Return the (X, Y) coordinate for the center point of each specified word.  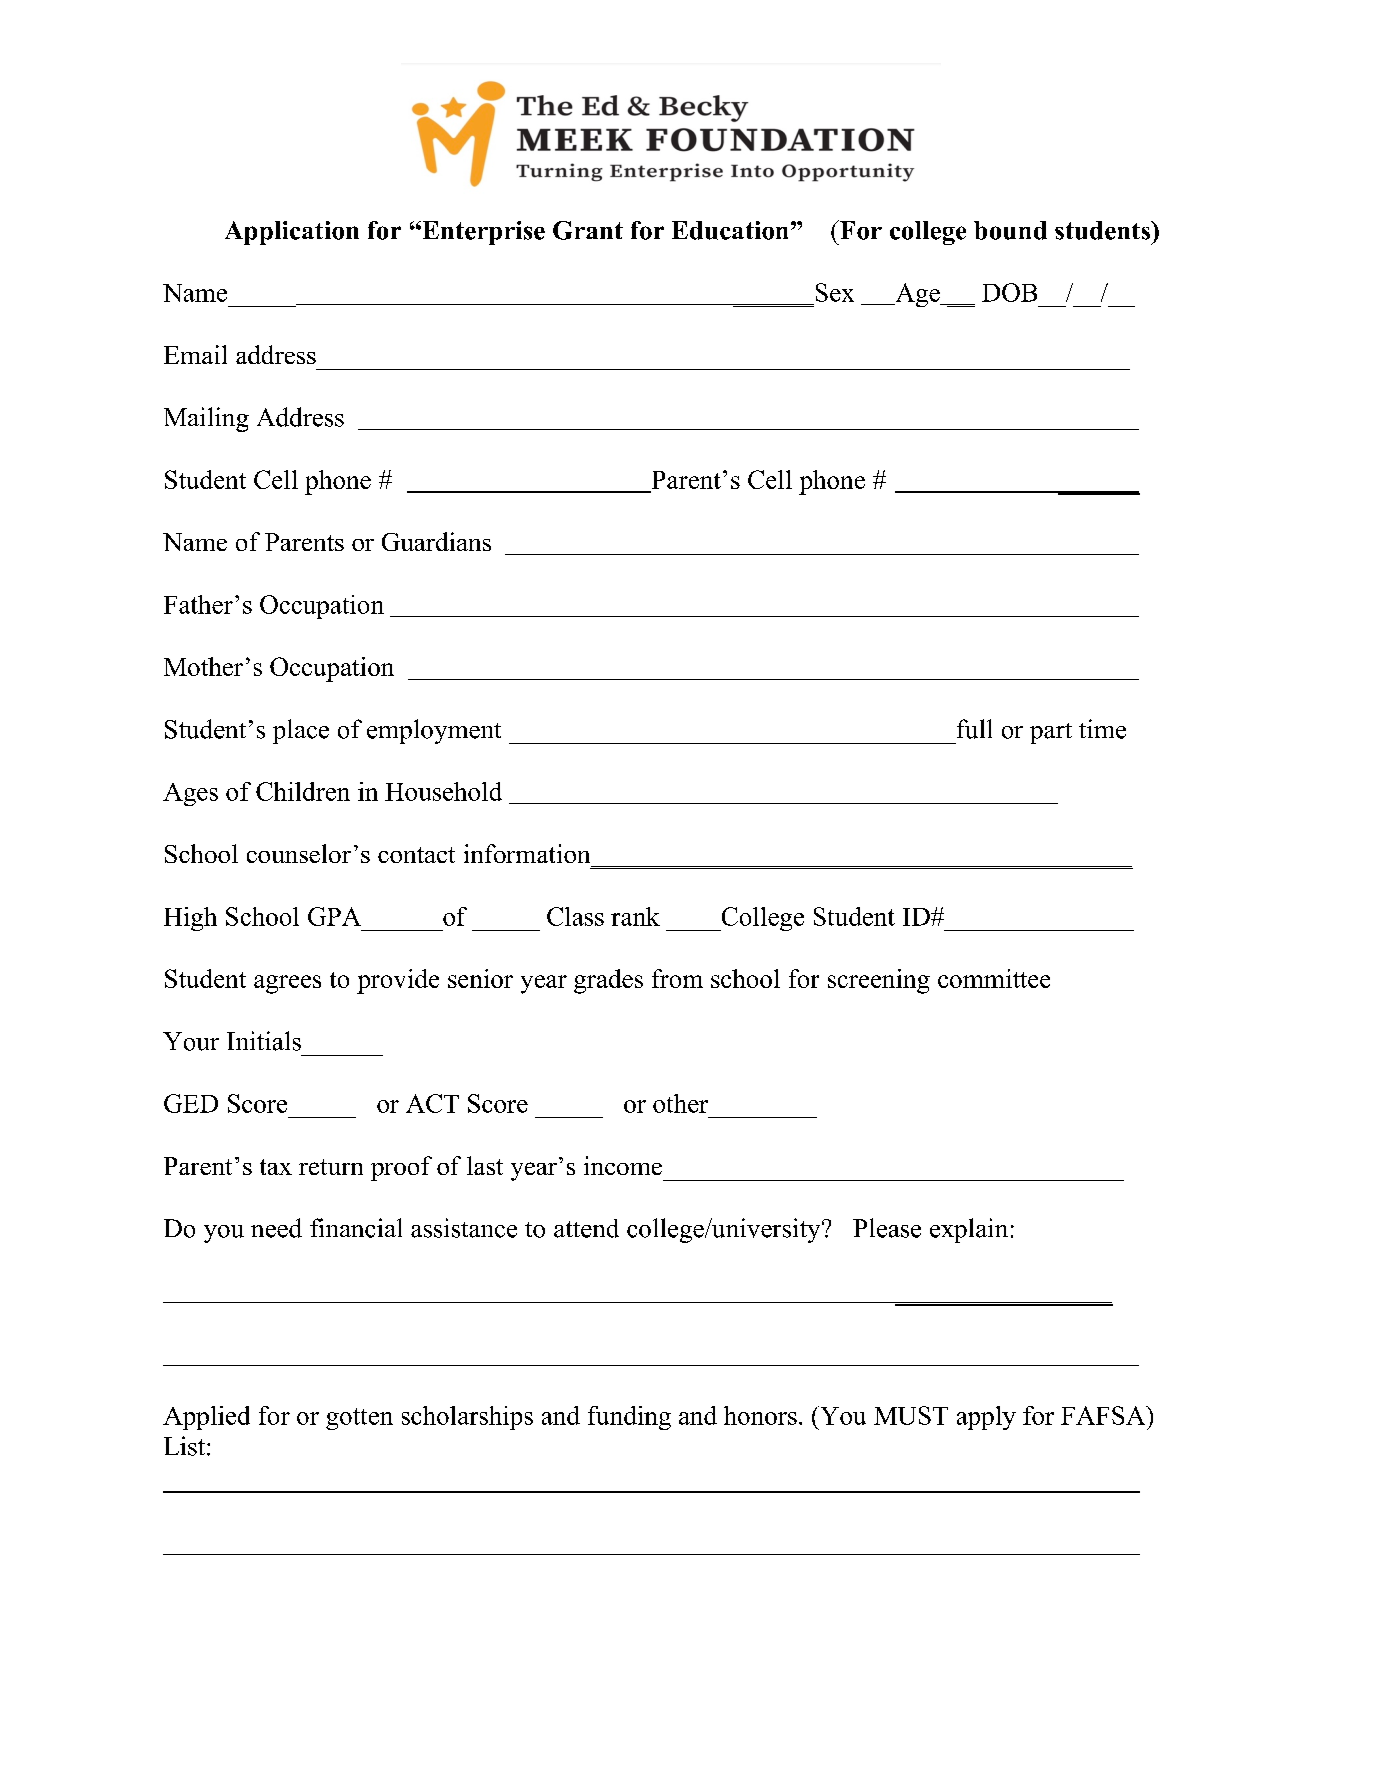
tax (276, 1167)
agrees (287, 984)
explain (969, 1230)
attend (586, 1228)
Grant (588, 230)
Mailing (206, 419)
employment (434, 731)
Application (292, 233)
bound (1010, 230)
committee (994, 978)
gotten (359, 1419)
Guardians (436, 541)
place (301, 731)
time (1102, 729)
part (1051, 733)
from (677, 978)
